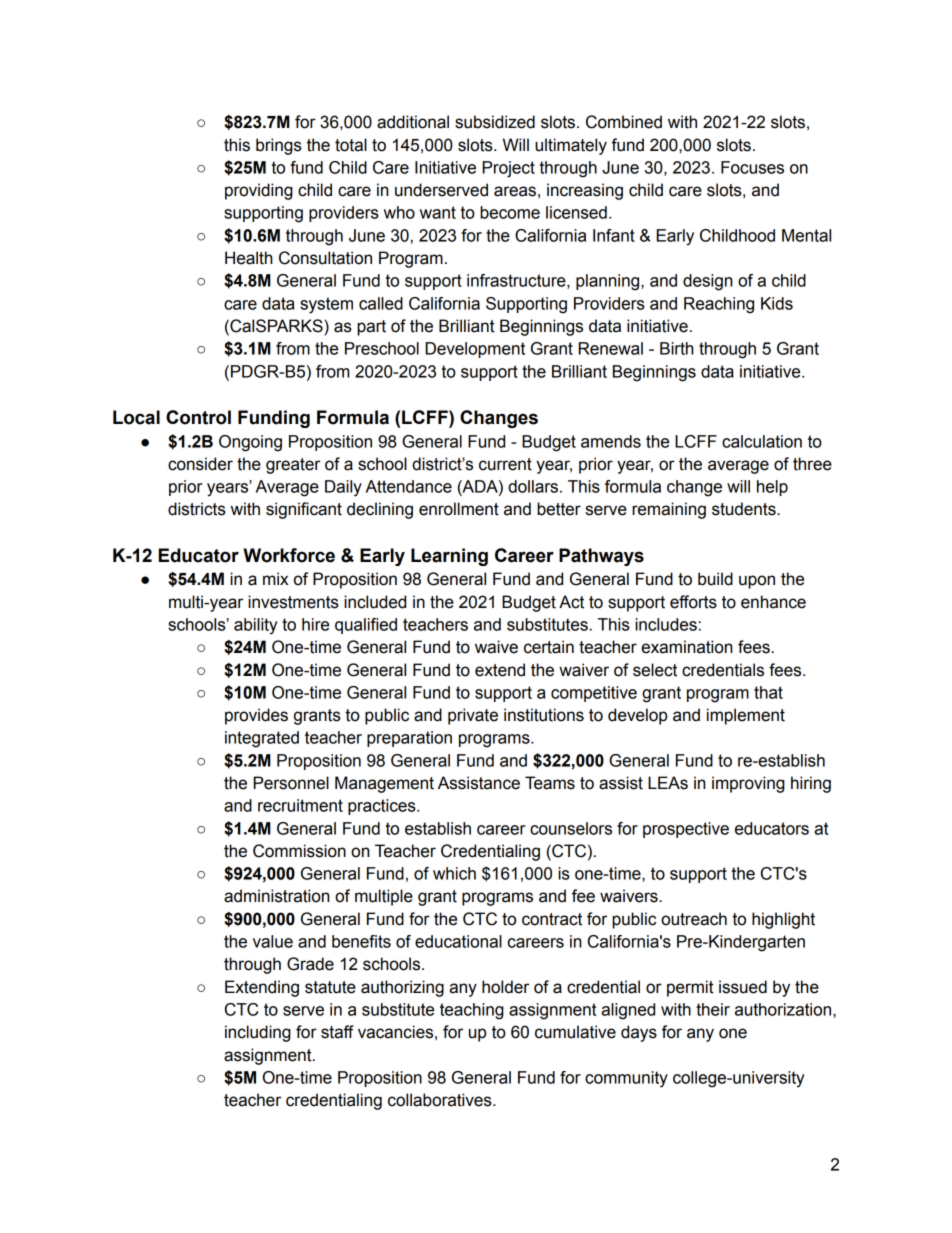 The image size is (952, 1233). What do you see at coordinates (752, 167) in the screenshot?
I see `Focuses` at bounding box center [752, 167].
